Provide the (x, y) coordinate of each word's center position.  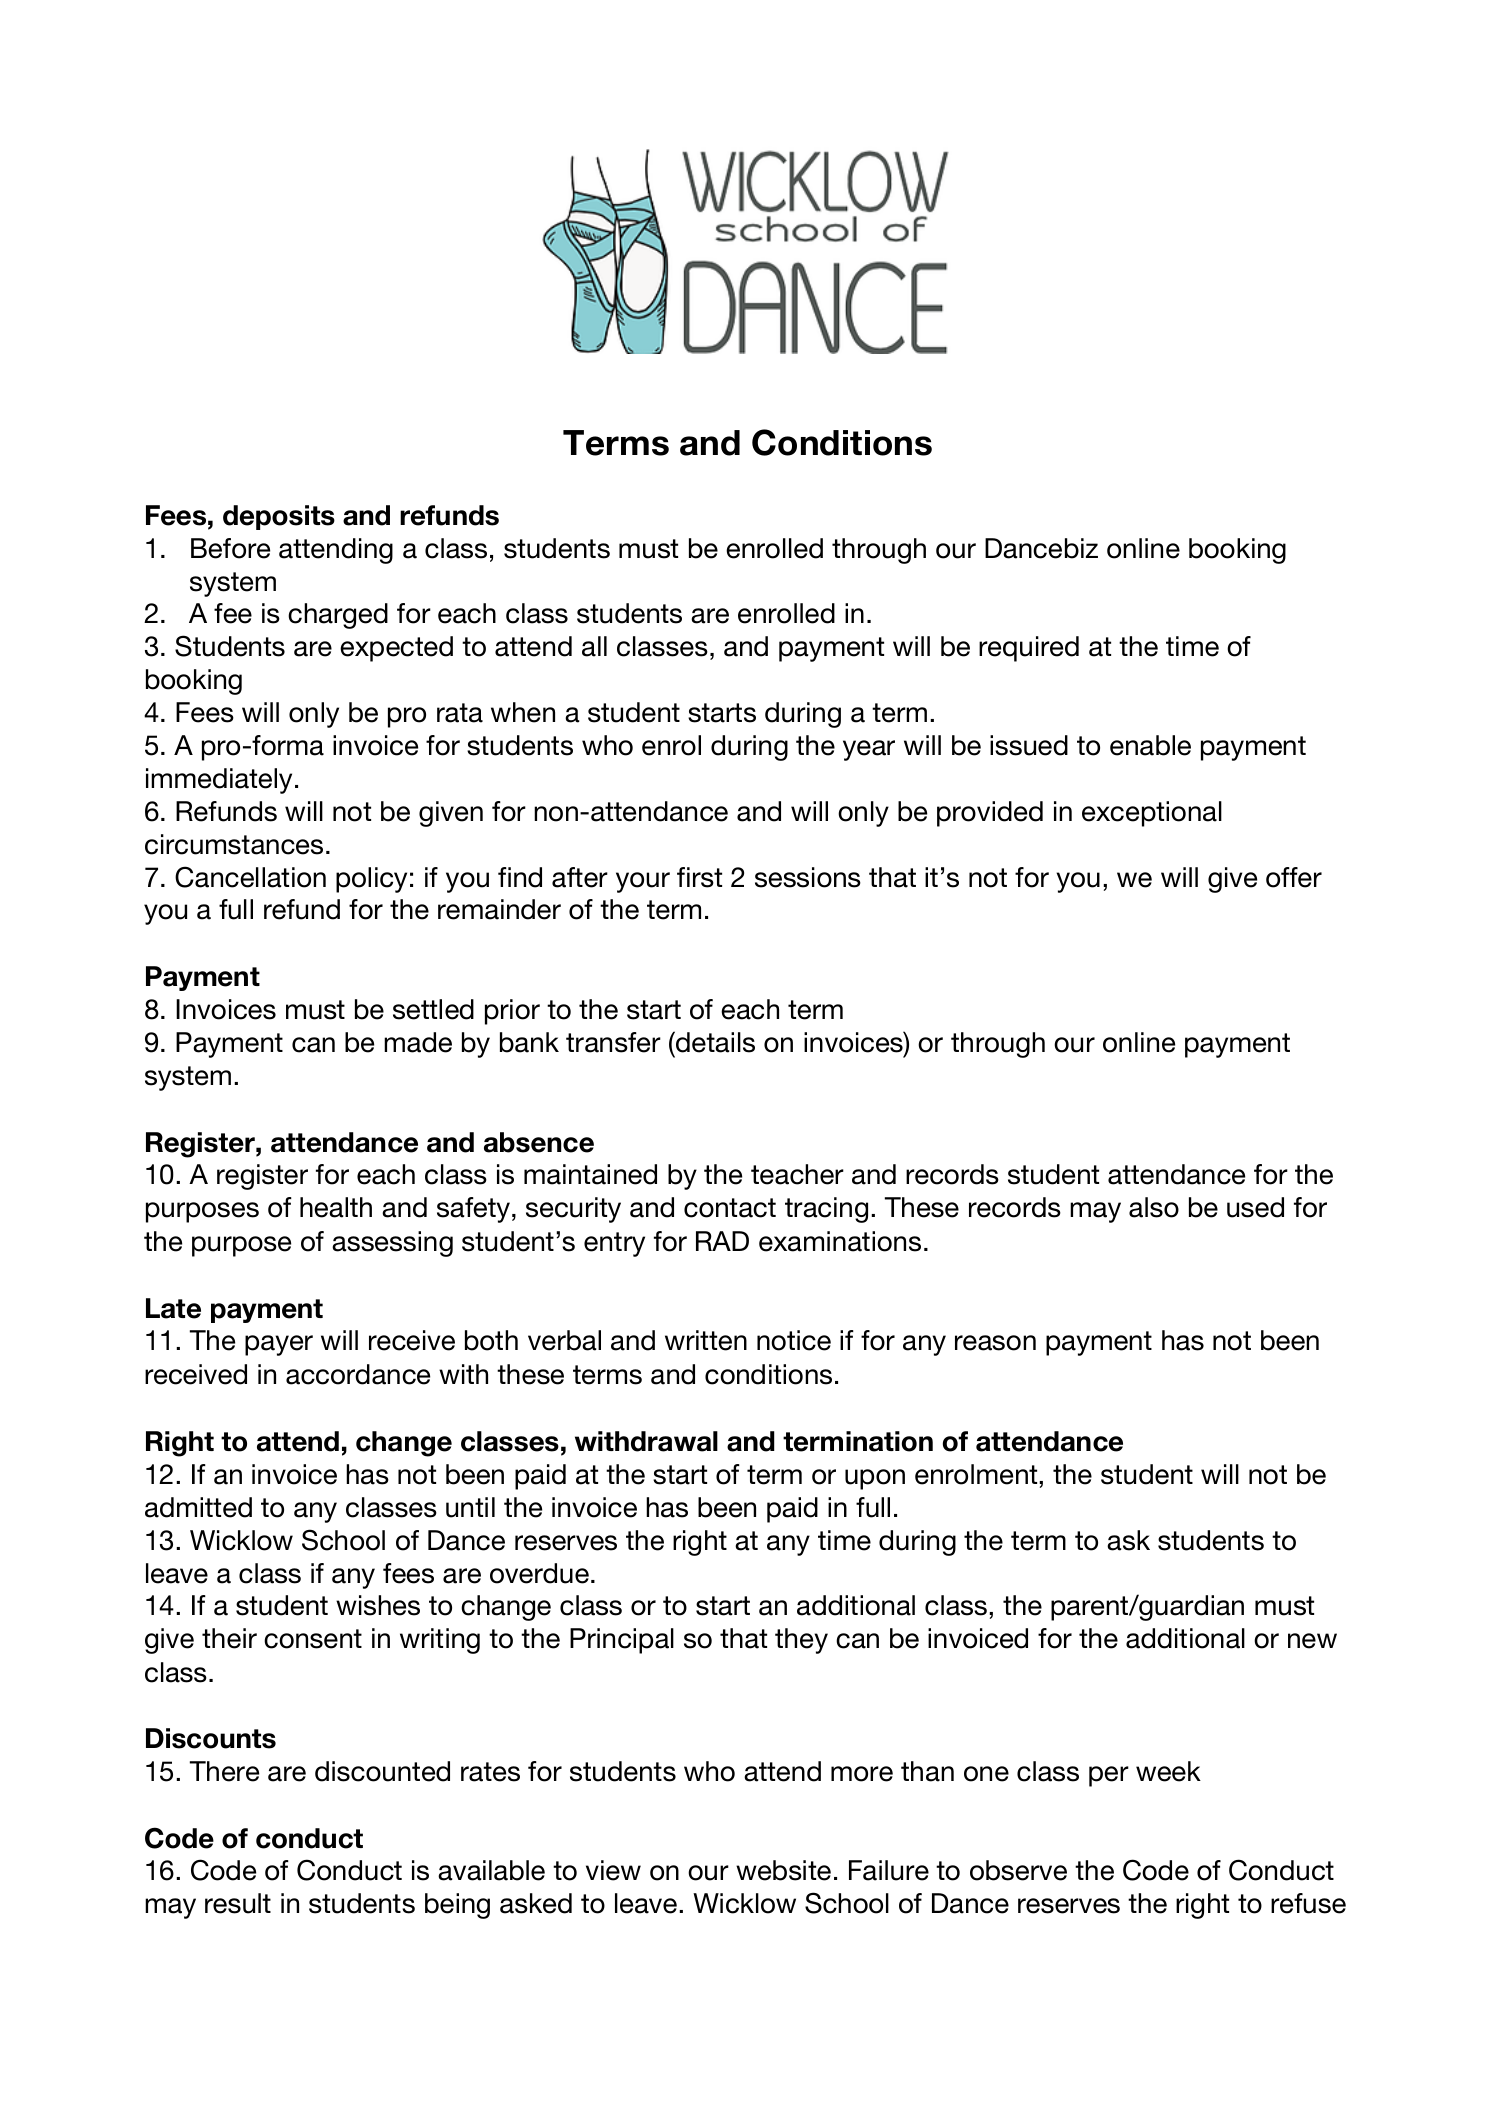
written (706, 1340)
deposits (279, 517)
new (1312, 1641)
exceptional (1152, 814)
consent (313, 1639)
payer (279, 1345)
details (714, 1042)
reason (995, 1343)
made (418, 1042)
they (801, 1641)
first (699, 877)
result (238, 1903)
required (1029, 649)
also (1154, 1207)
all (594, 646)
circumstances (234, 844)
